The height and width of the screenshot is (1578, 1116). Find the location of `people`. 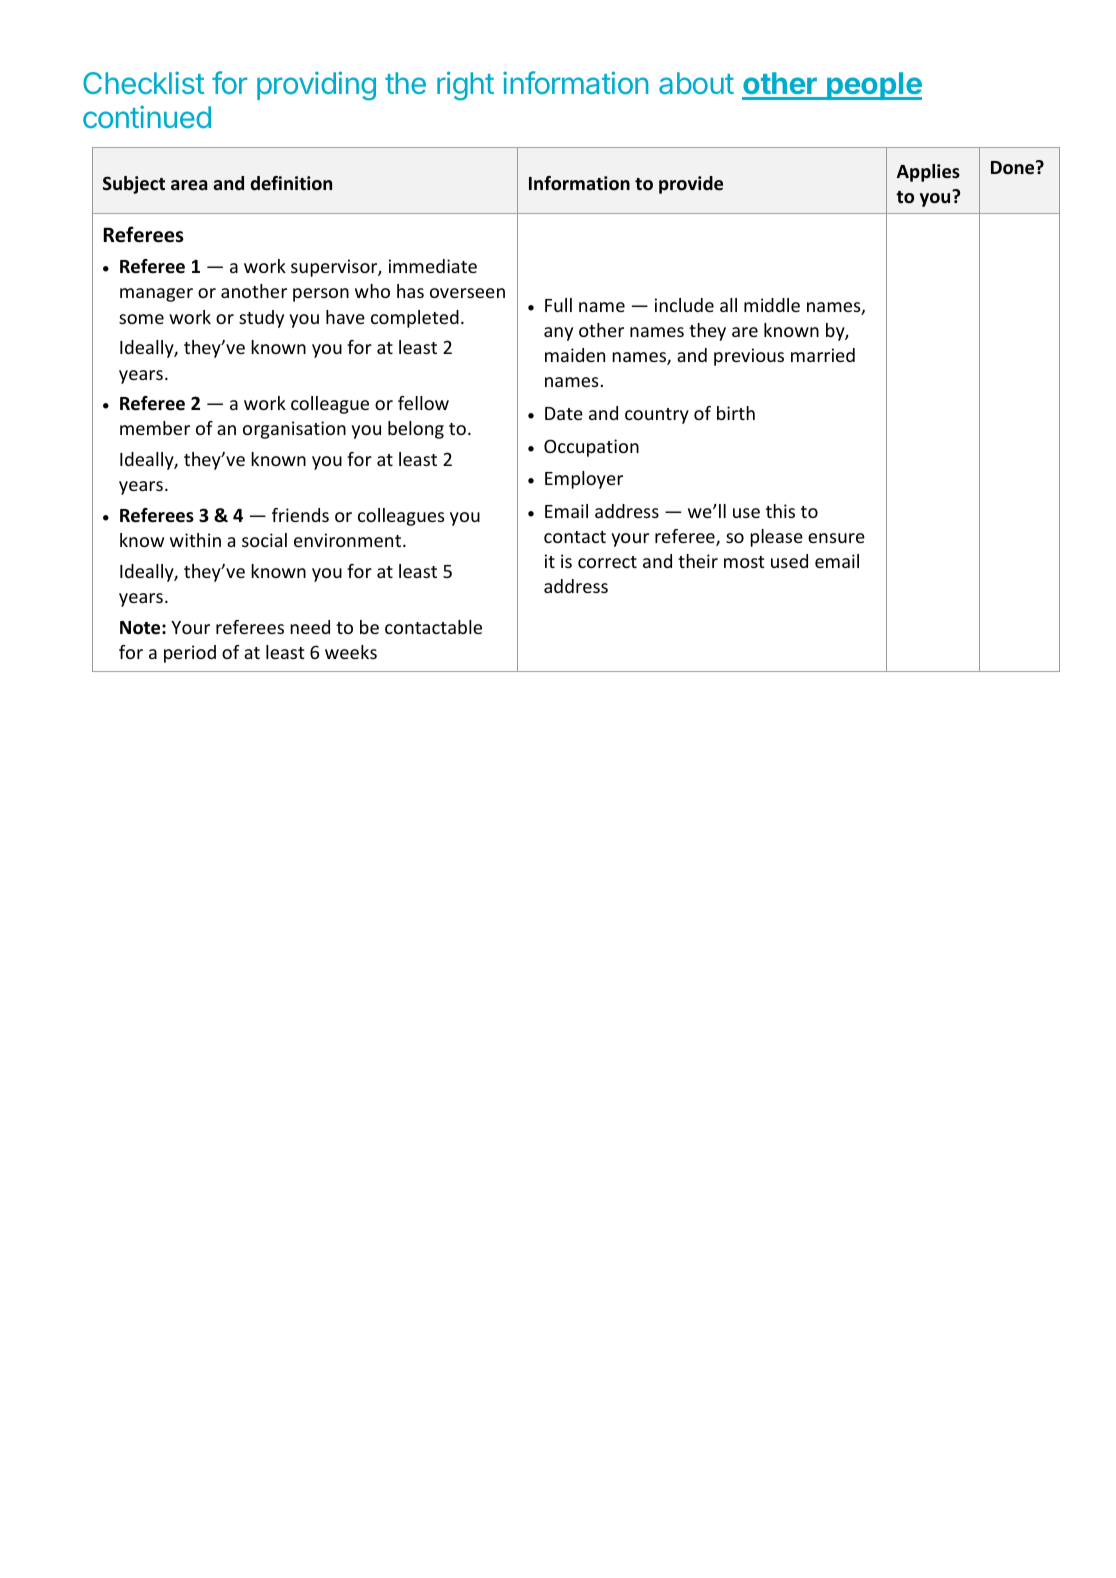

people is located at coordinates (873, 86).
